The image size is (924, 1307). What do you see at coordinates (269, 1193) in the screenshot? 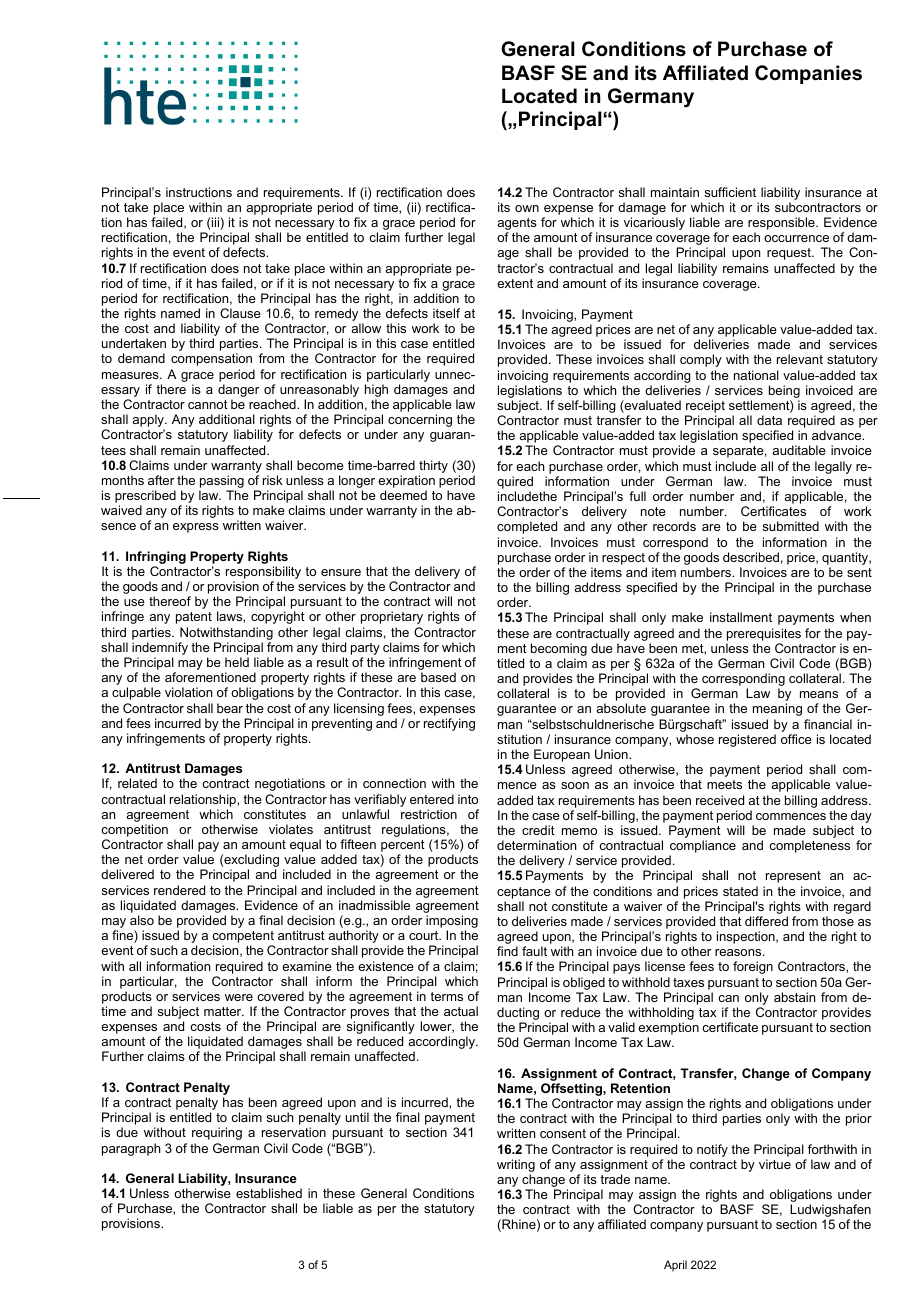
I see `established` at bounding box center [269, 1193].
